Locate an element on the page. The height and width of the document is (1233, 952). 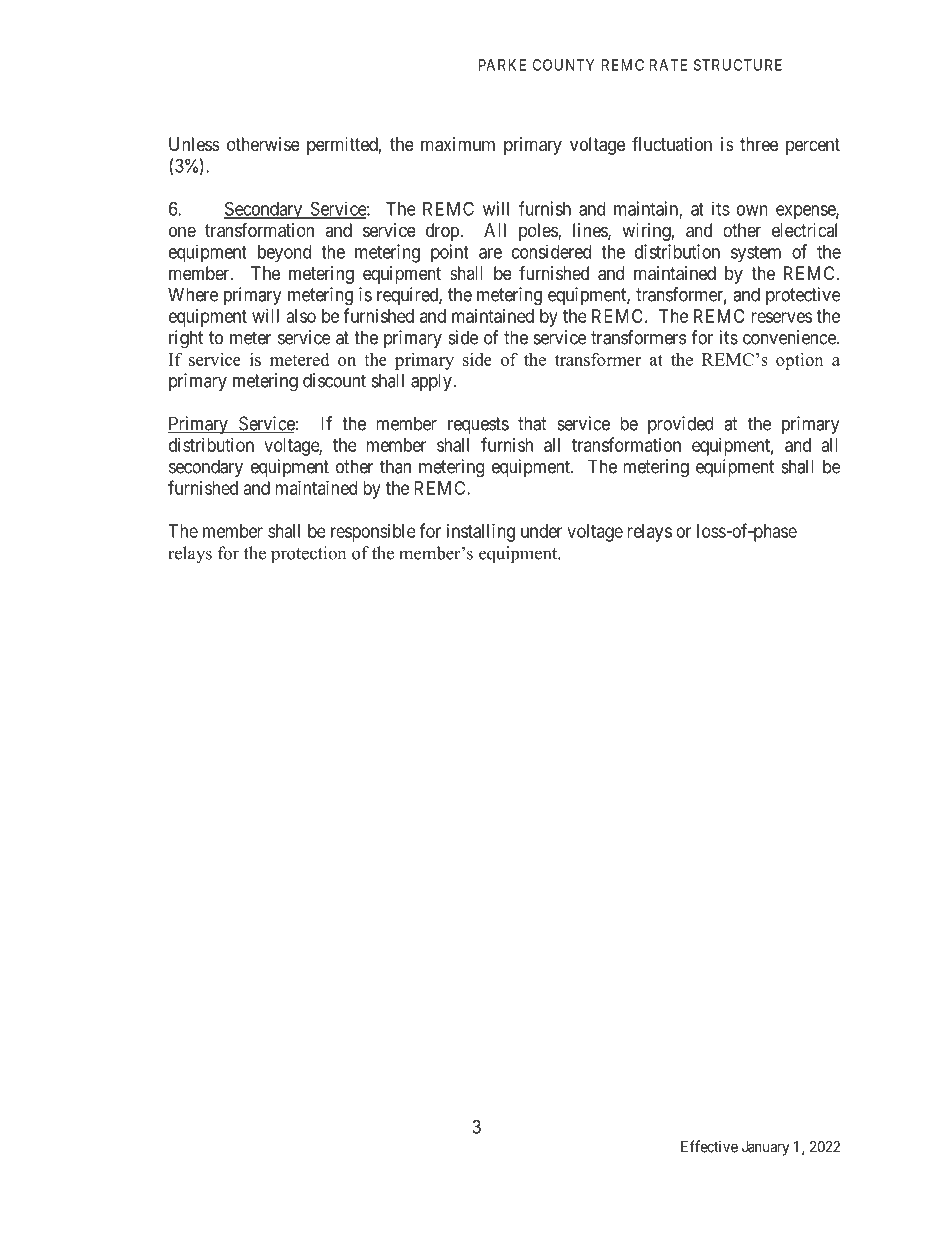
protection is located at coordinates (308, 554).
